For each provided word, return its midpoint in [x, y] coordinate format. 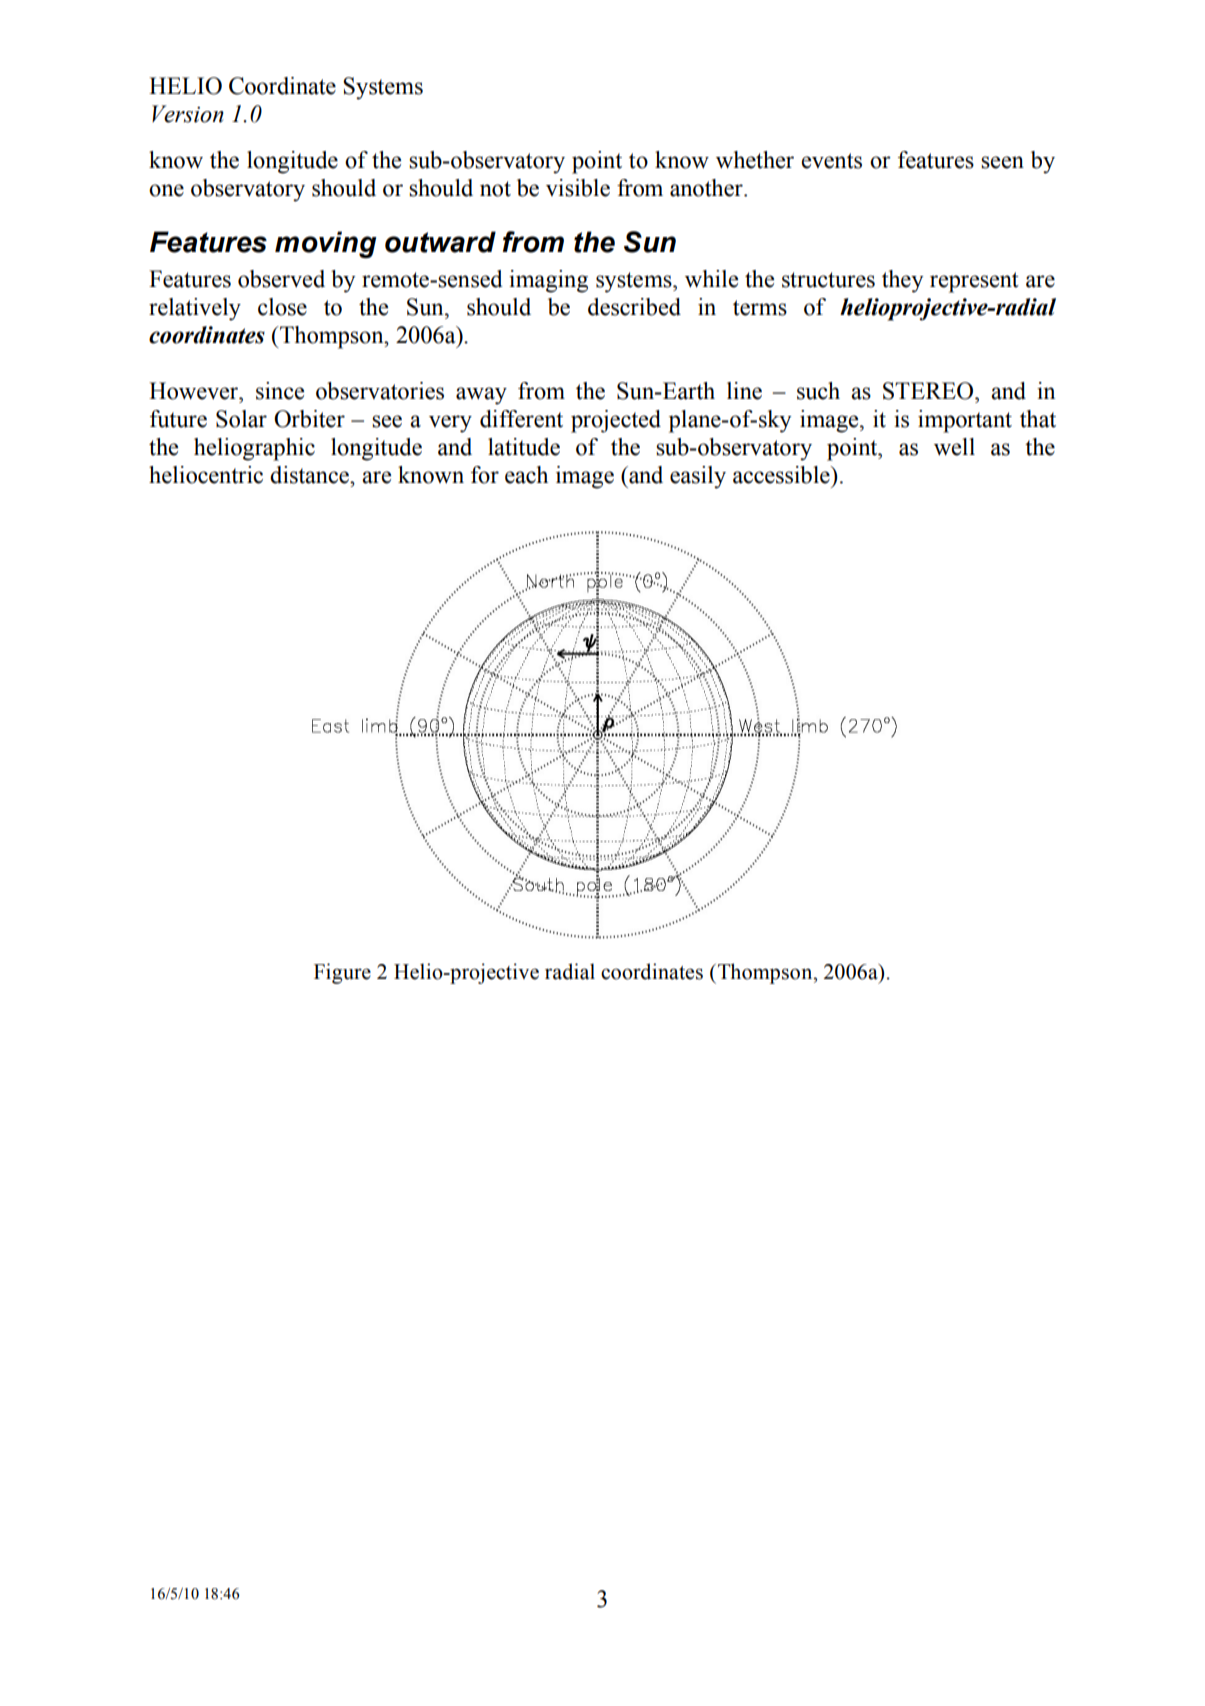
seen [1002, 162]
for [485, 475]
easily [698, 477]
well [954, 447]
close [282, 307]
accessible [782, 475]
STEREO [929, 391]
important [965, 421]
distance [310, 475]
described [634, 307]
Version [188, 114]
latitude [524, 447]
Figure [342, 973]
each [526, 475]
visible [578, 188]
